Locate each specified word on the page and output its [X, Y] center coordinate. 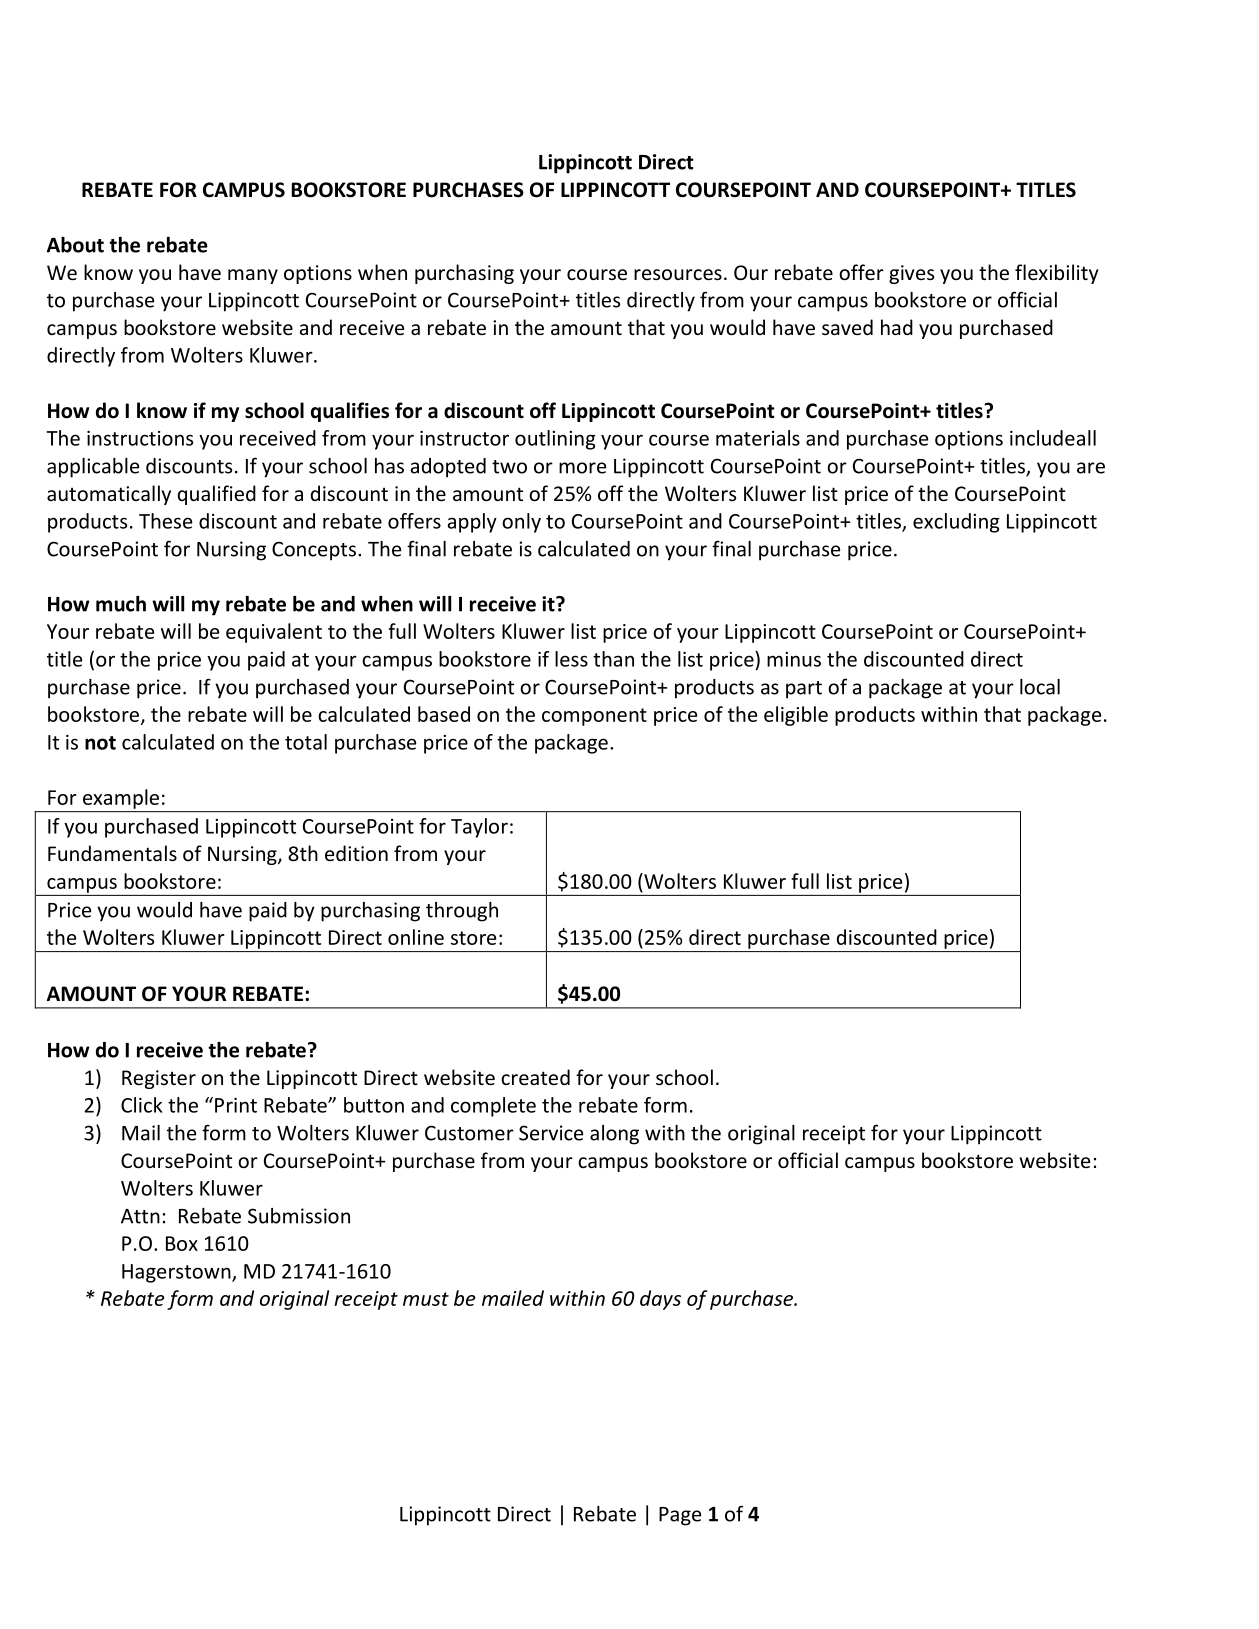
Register [159, 1079]
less [571, 659]
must [426, 1299]
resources [678, 274]
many [253, 276]
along [614, 1135]
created [535, 1077]
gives [911, 274]
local [1040, 687]
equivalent [274, 633]
